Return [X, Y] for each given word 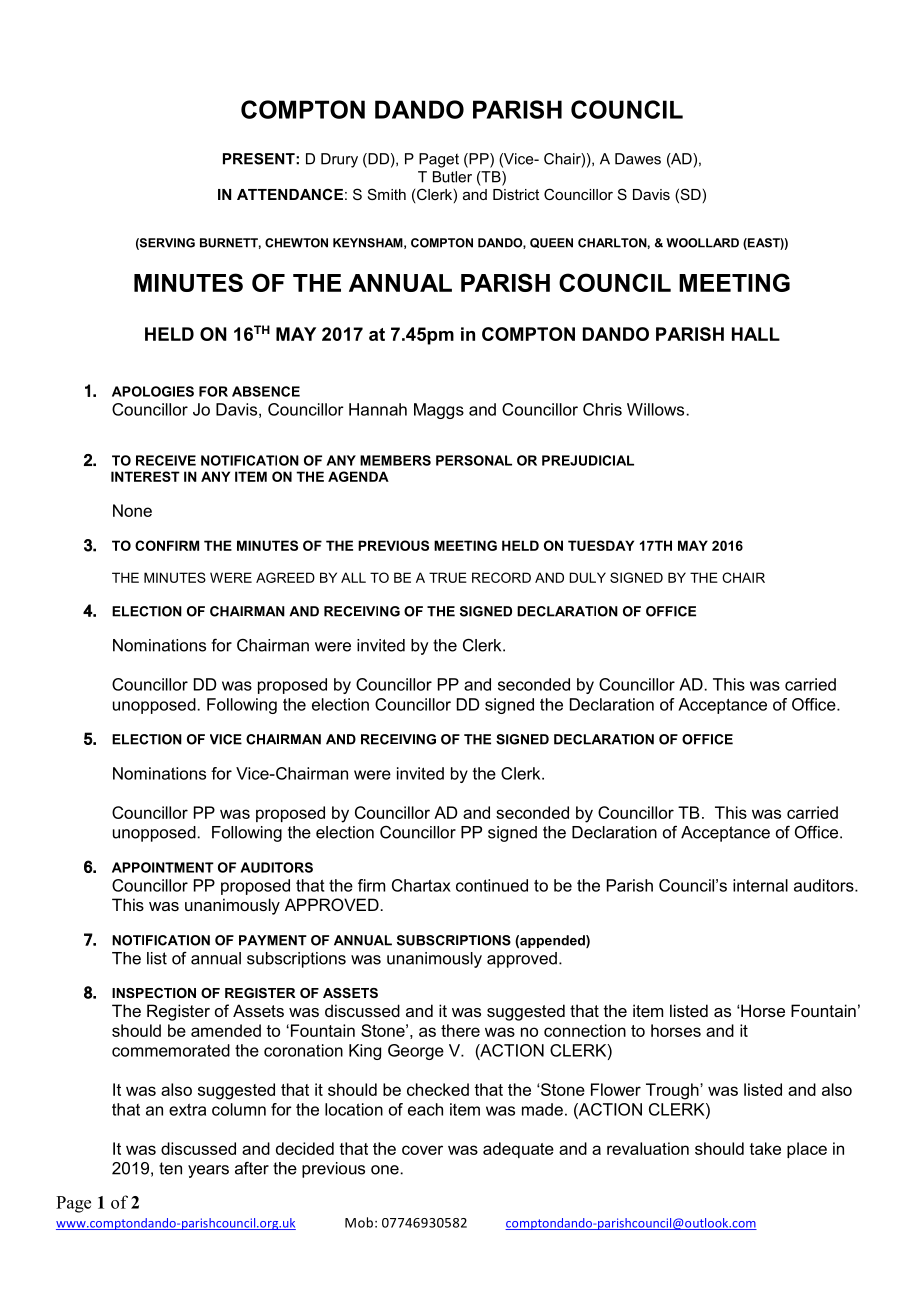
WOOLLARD [702, 243]
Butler [452, 177]
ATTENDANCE [290, 194]
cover [422, 1150]
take [765, 1148]
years [208, 1171]
